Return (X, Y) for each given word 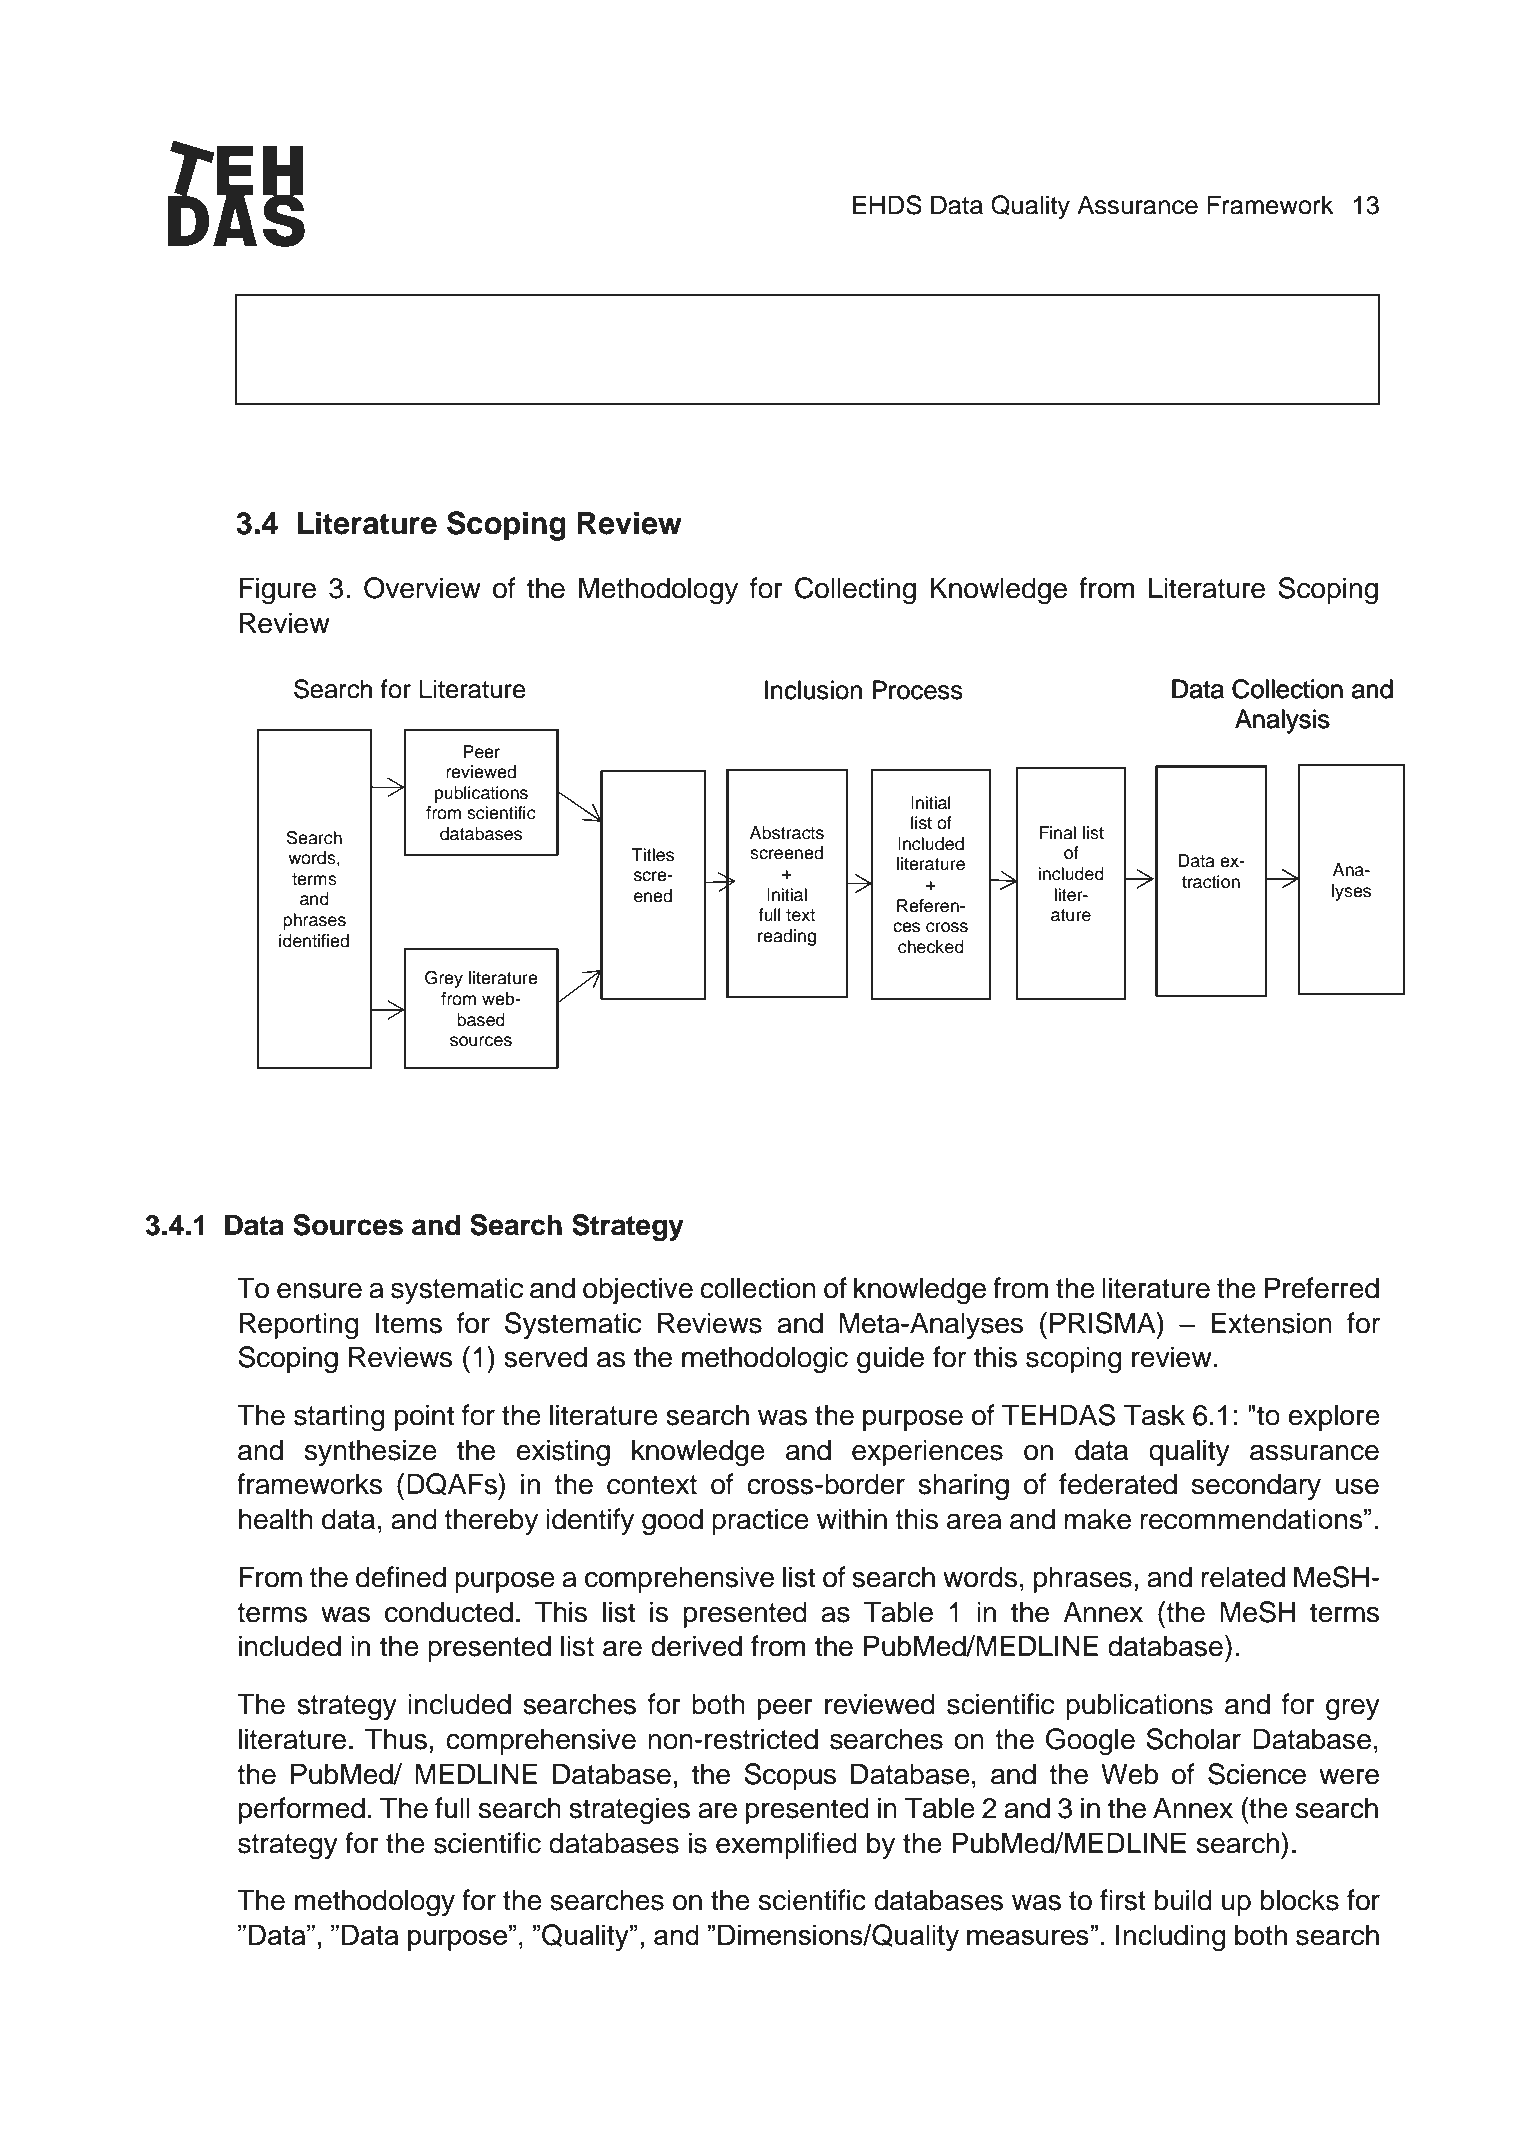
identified (314, 941)
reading (787, 937)
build (1183, 1900)
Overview (422, 588)
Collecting (855, 591)
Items (409, 1323)
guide (890, 1360)
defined (401, 1577)
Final (1057, 833)
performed (302, 1810)
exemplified (786, 1845)
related (1243, 1577)
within (852, 1519)
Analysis (1282, 721)
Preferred (1322, 1288)
